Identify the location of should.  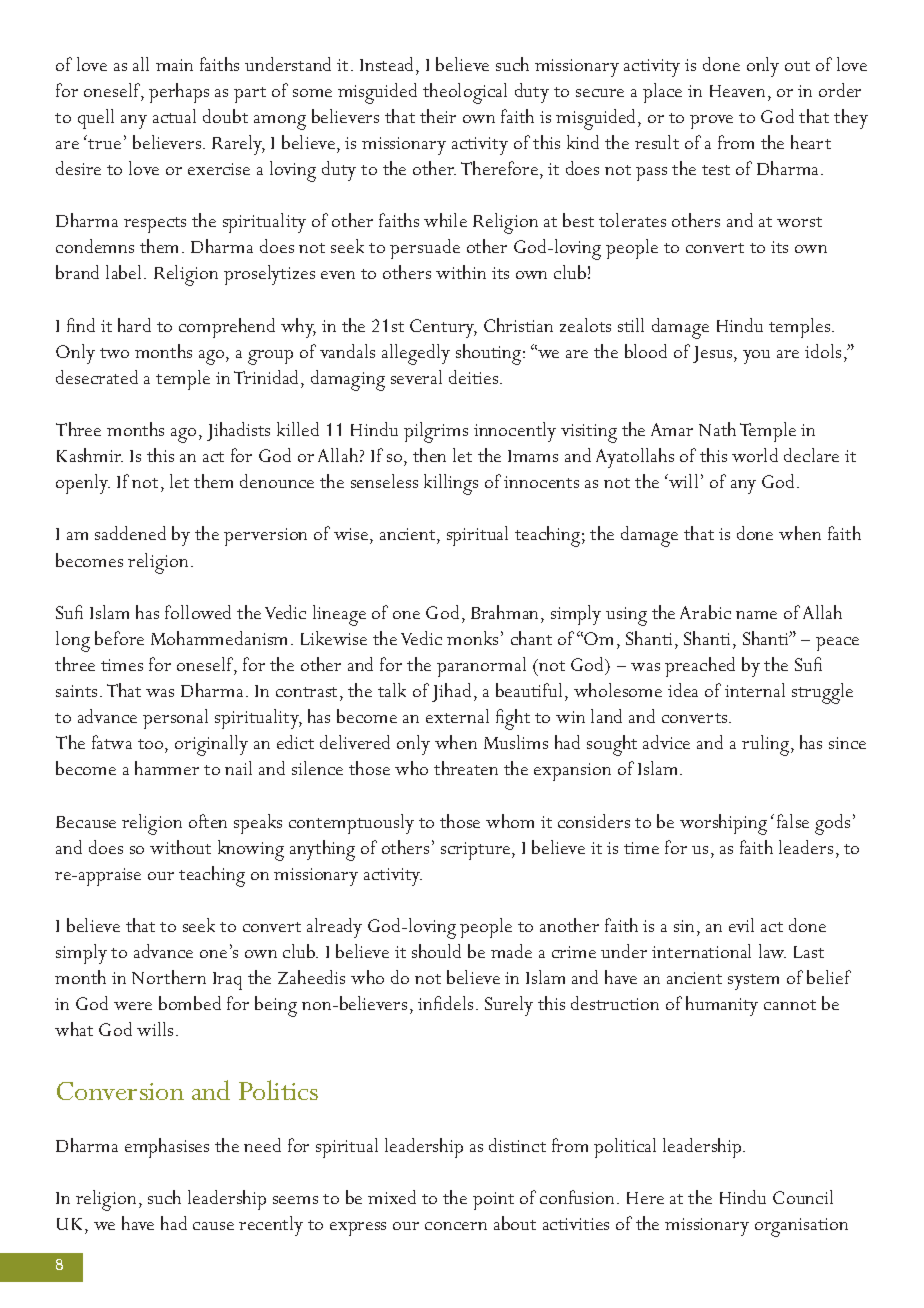
(436, 951).
